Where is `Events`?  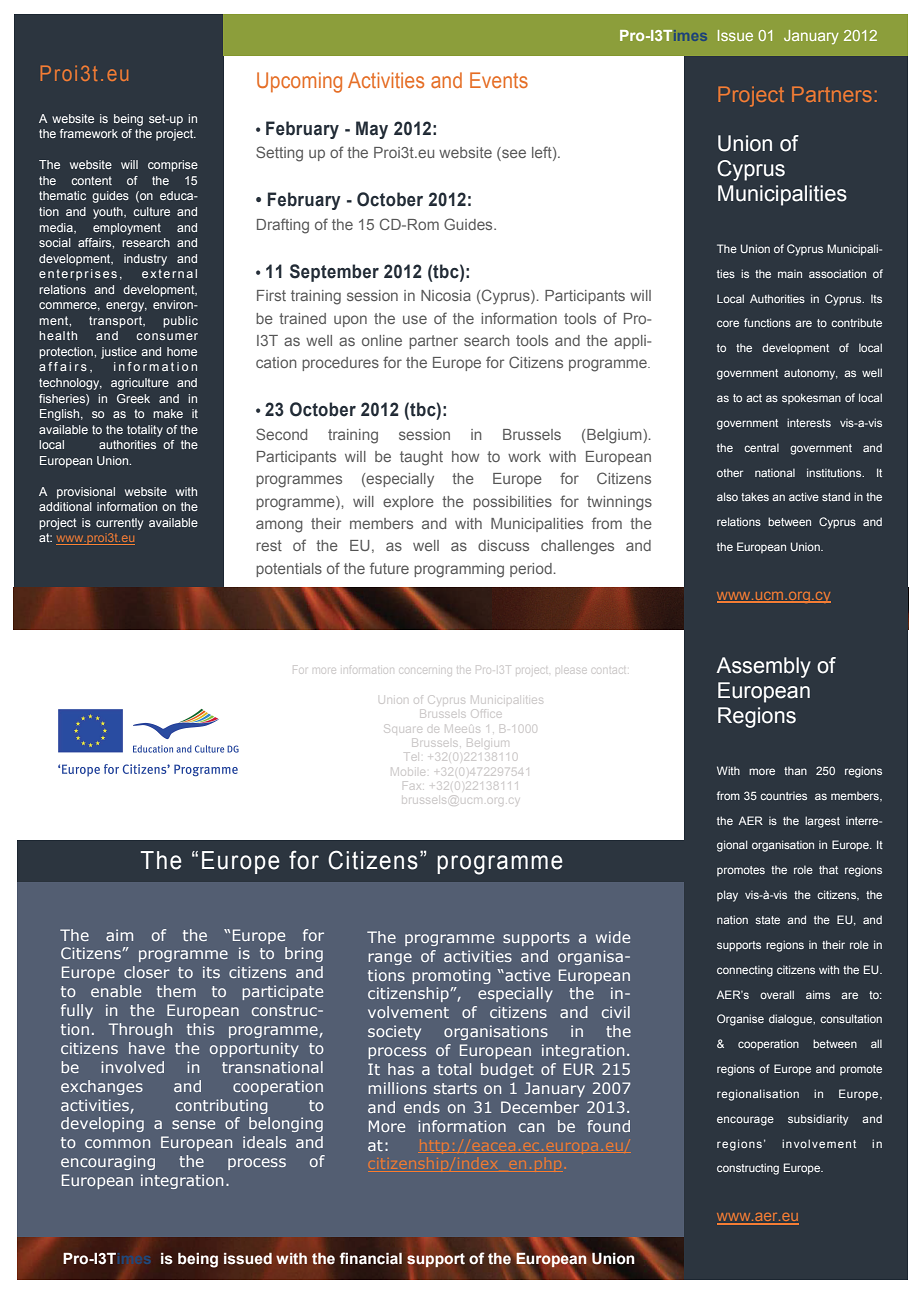 Events is located at coordinates (499, 80).
